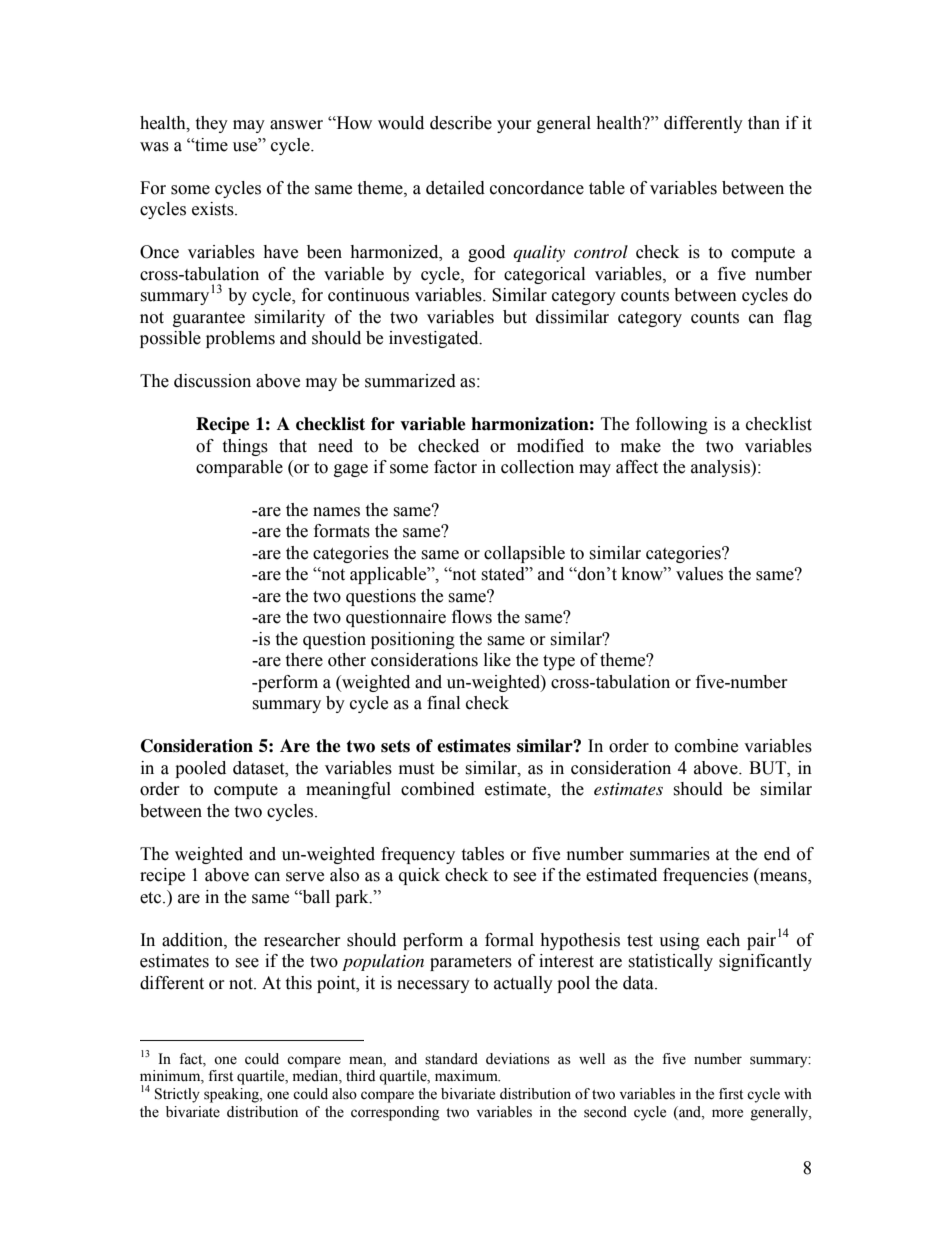 Image resolution: width=952 pixels, height=1233 pixels. I want to click on more, so click(727, 1113).
